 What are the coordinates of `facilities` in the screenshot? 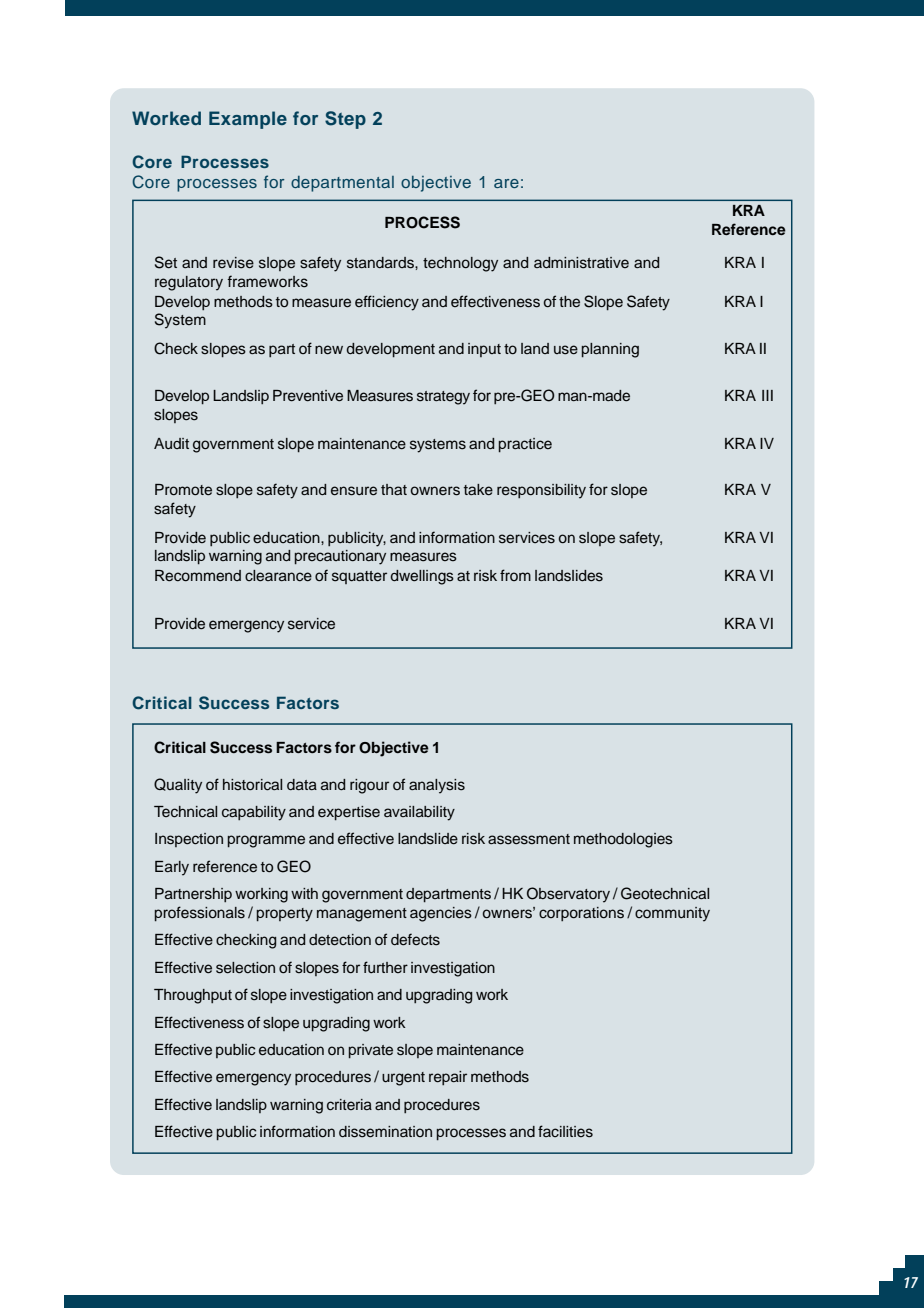 It's located at (565, 1131).
